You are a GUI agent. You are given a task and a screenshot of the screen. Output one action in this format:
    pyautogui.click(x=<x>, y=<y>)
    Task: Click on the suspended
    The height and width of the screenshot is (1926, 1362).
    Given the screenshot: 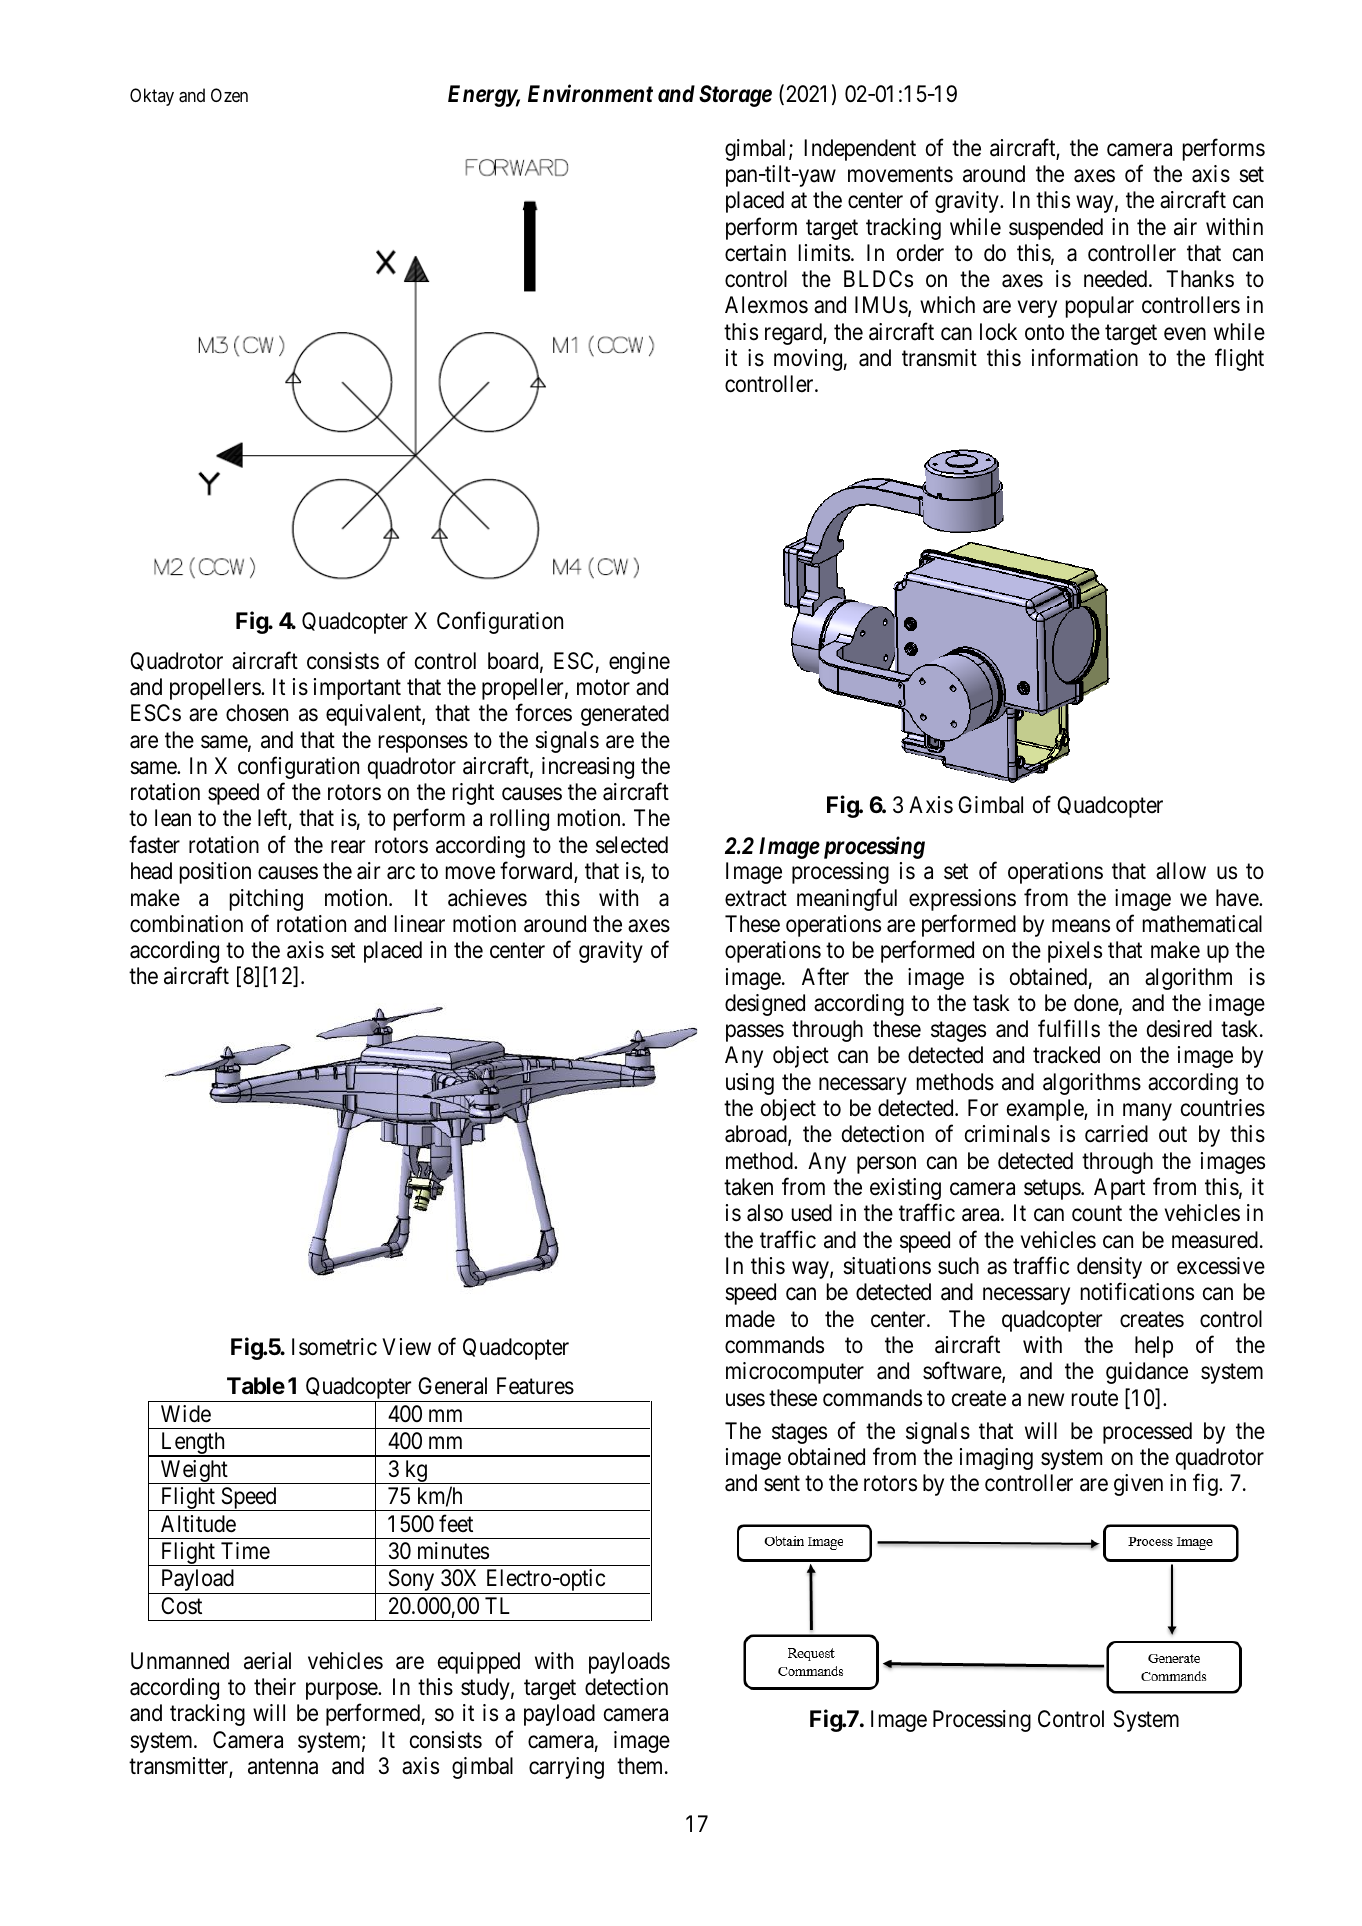 What is the action you would take?
    pyautogui.click(x=1056, y=229)
